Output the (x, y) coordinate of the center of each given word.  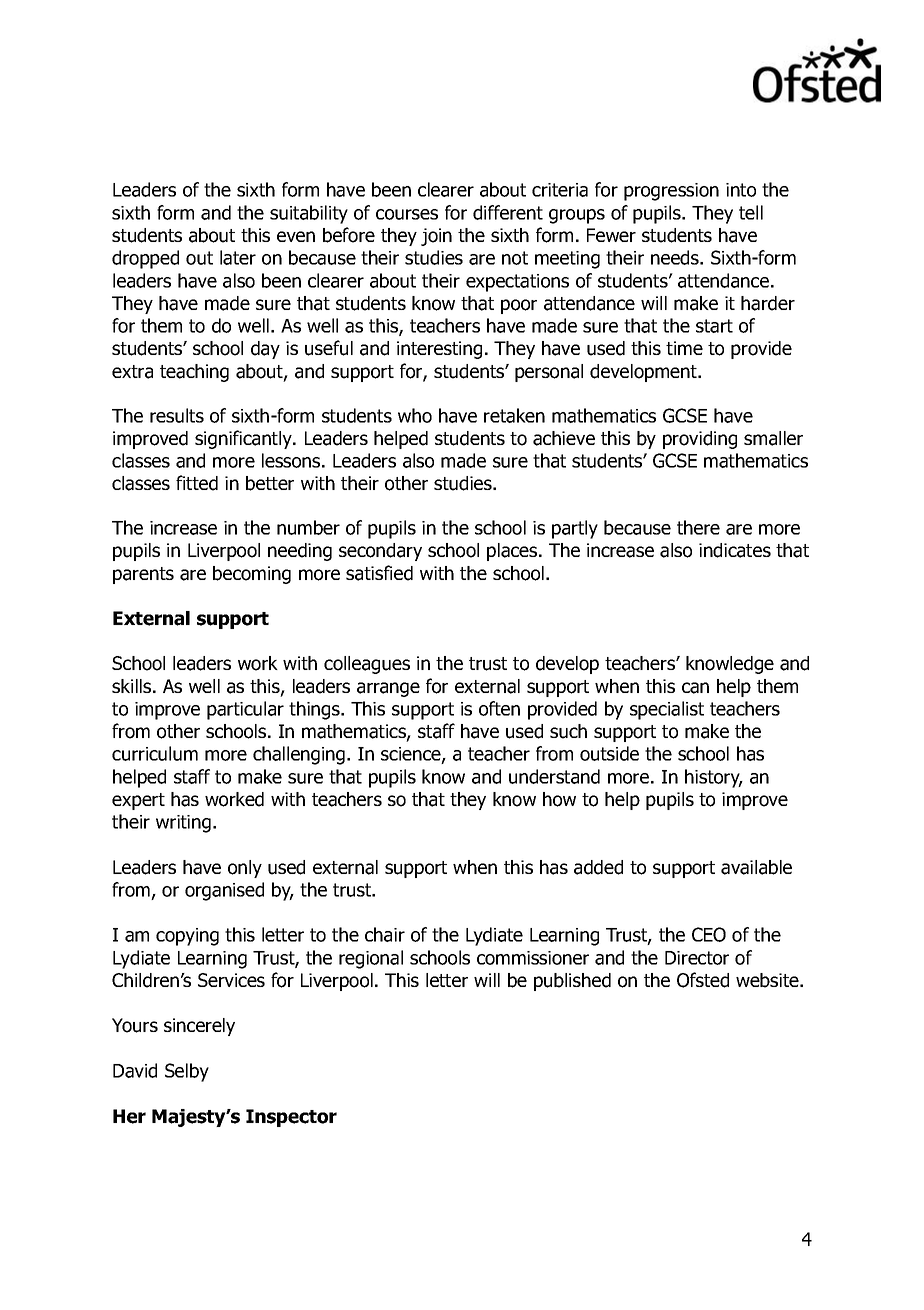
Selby (187, 1072)
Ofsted (703, 980)
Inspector (291, 1118)
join (436, 237)
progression (671, 192)
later (238, 257)
